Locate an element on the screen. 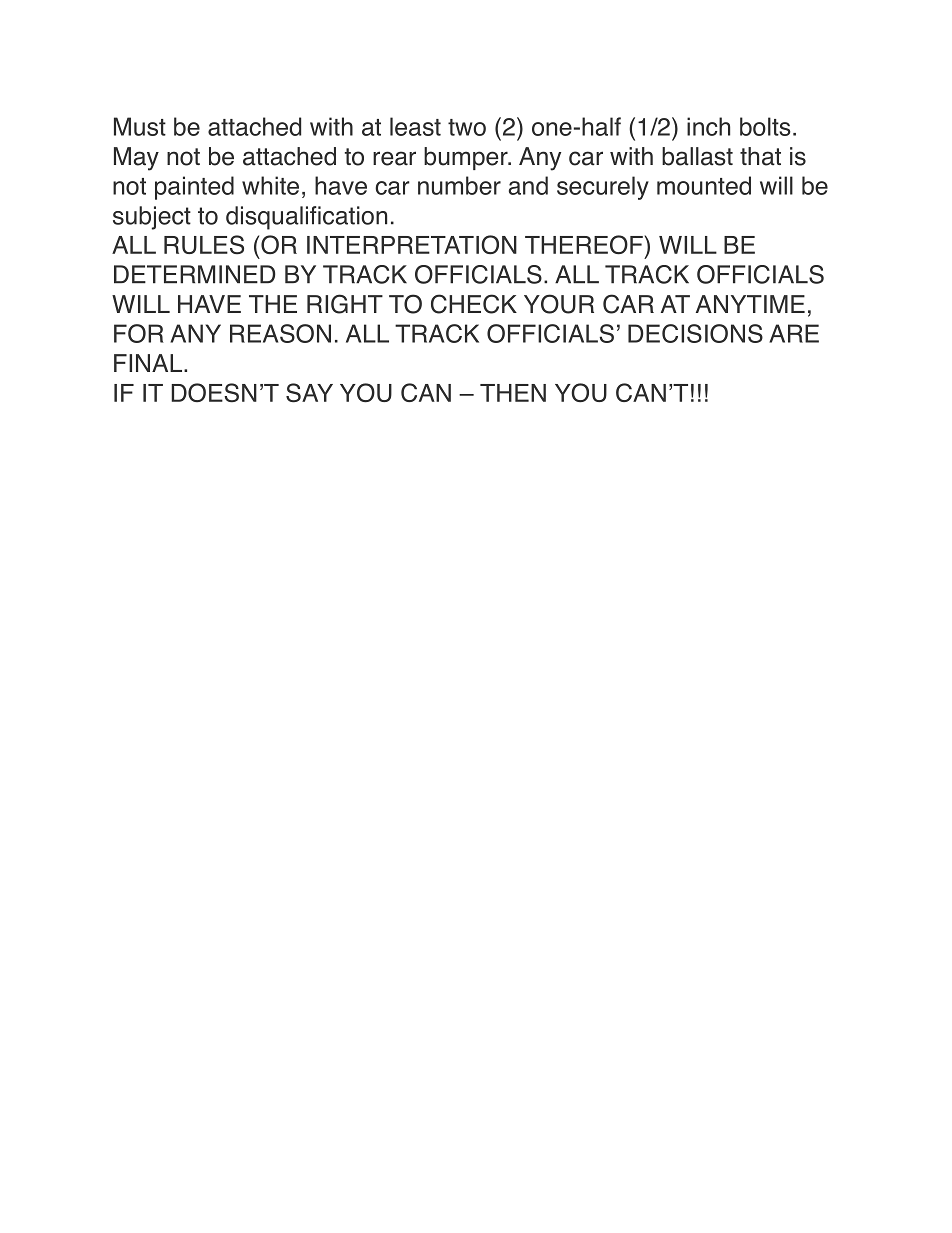  two is located at coordinates (467, 127).
